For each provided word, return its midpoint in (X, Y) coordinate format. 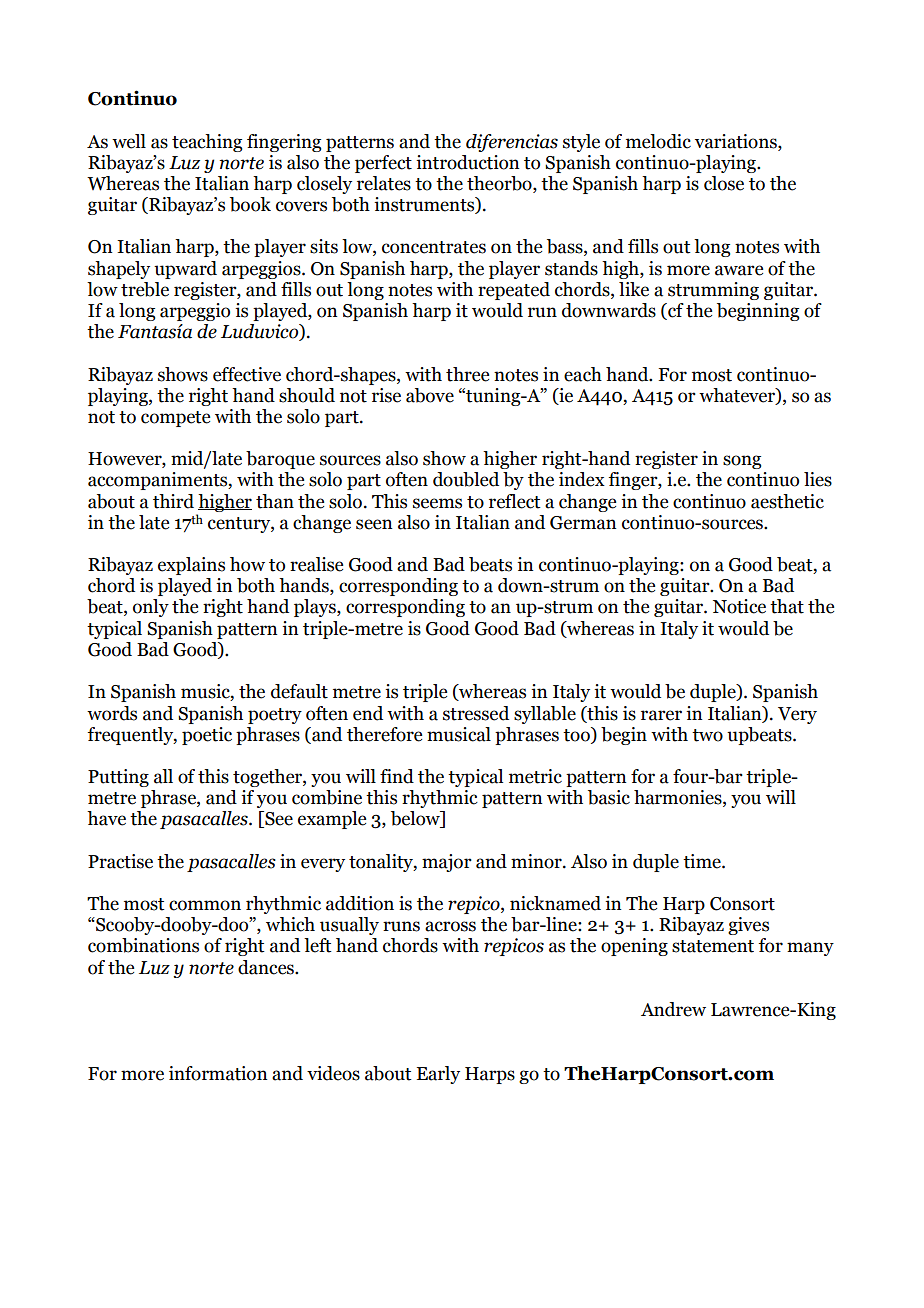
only (151, 608)
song (742, 462)
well (129, 141)
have (106, 818)
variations (737, 141)
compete (175, 419)
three (467, 374)
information (218, 1073)
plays (316, 608)
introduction (467, 162)
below (416, 819)
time (703, 861)
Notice (739, 606)
